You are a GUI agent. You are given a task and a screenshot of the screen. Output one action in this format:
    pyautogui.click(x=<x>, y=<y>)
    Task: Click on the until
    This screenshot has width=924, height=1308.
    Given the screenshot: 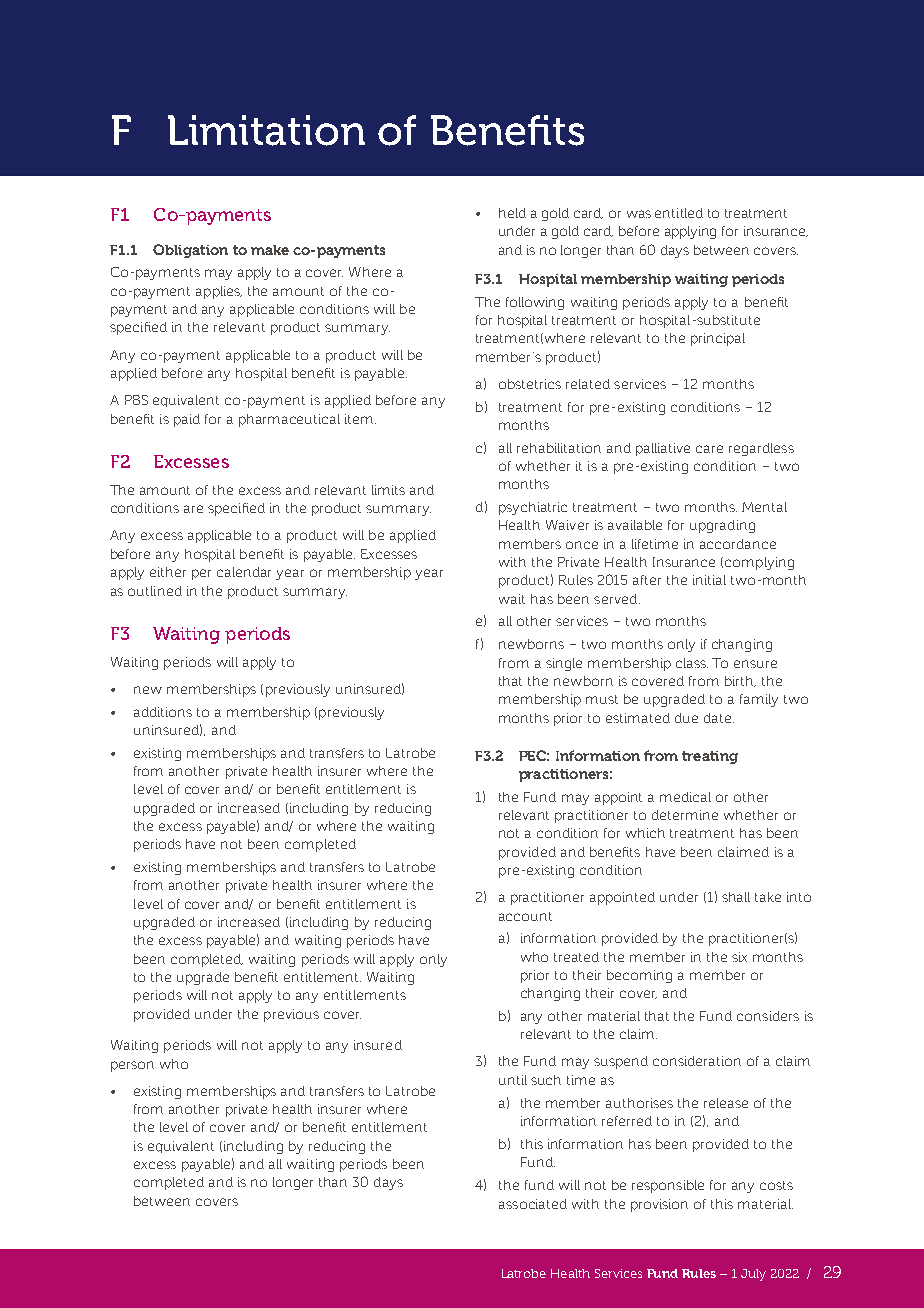 What is the action you would take?
    pyautogui.click(x=513, y=1080)
